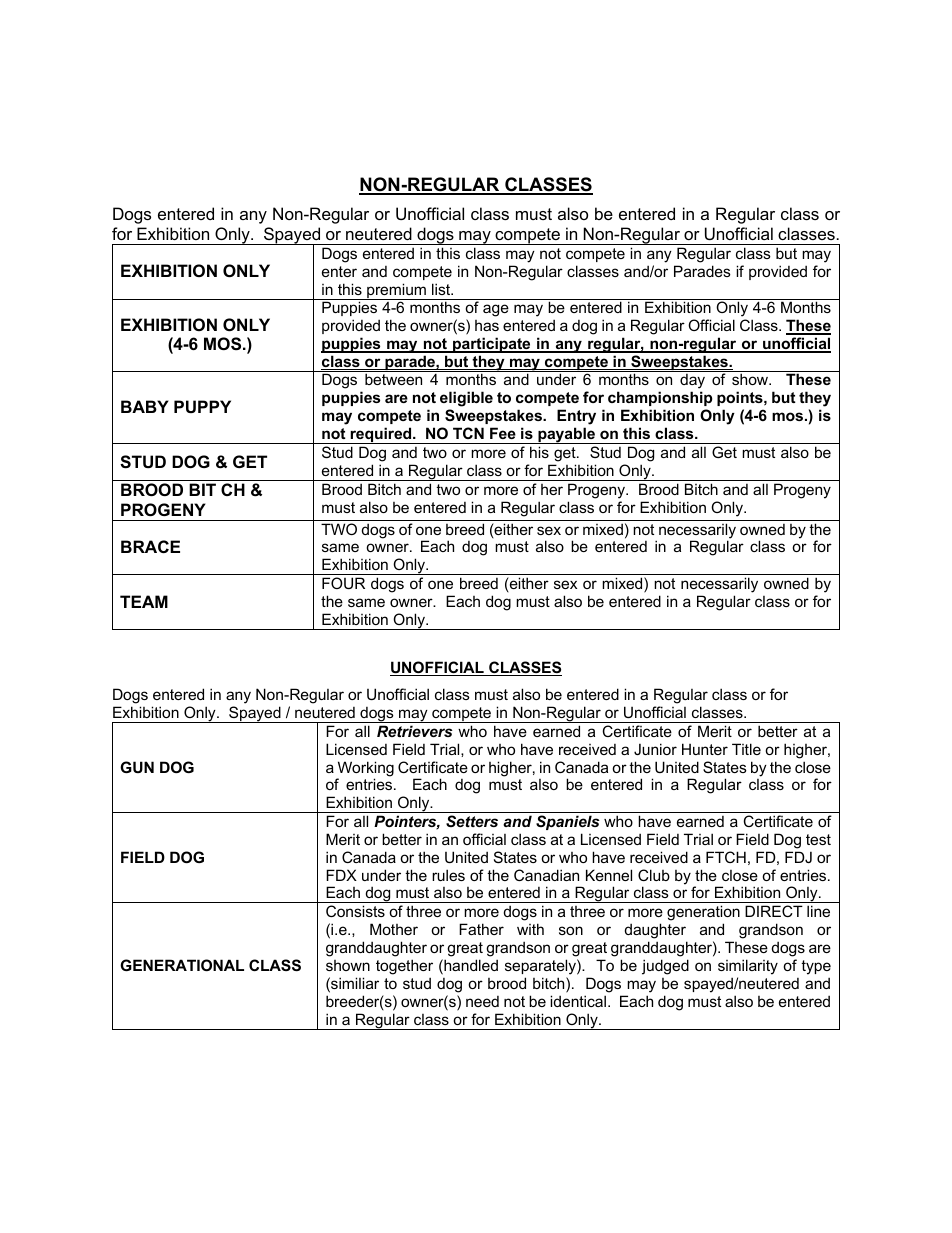 This screenshot has width=952, height=1233. I want to click on championship, so click(660, 398).
